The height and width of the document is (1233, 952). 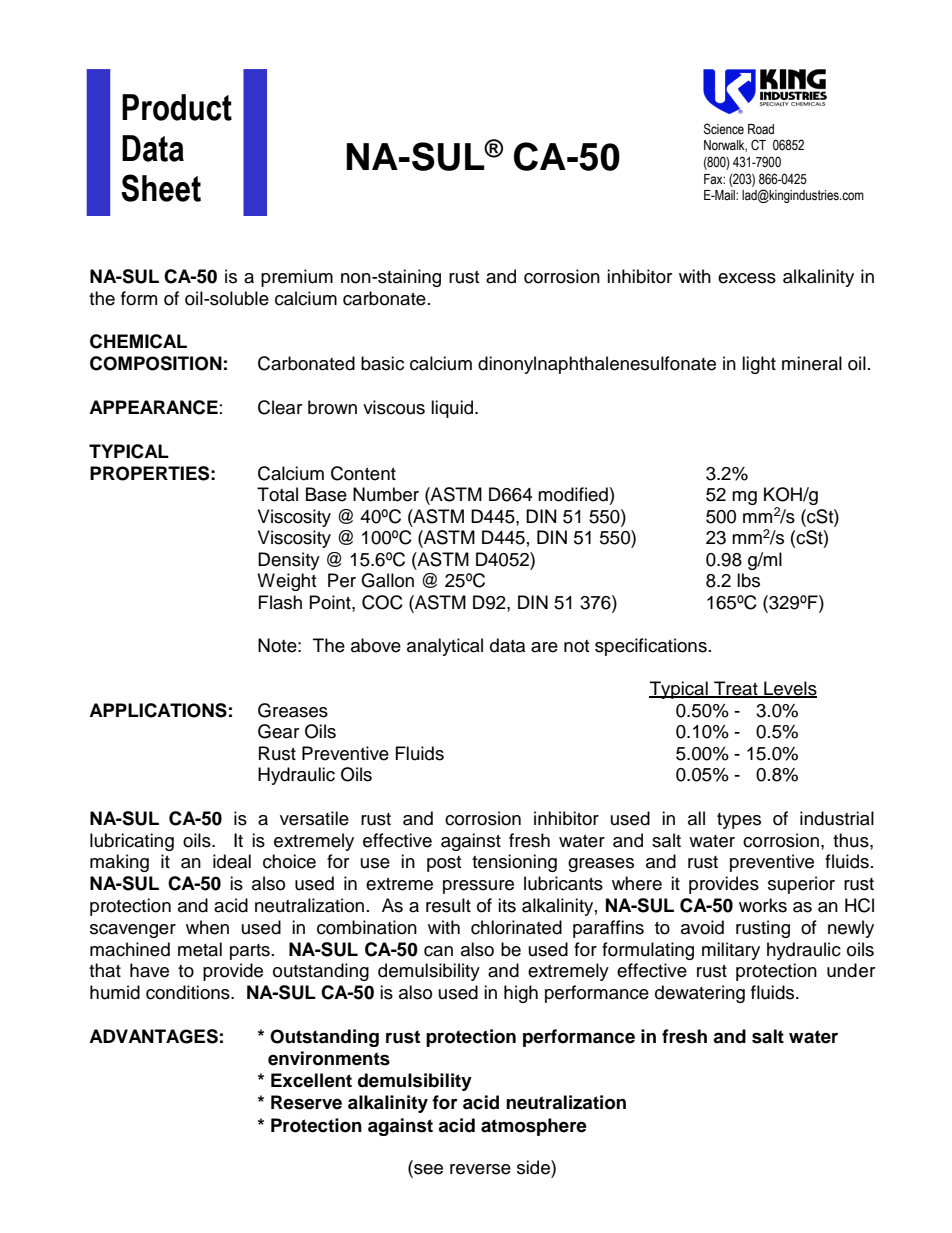 What do you see at coordinates (534, 1127) in the document?
I see `atmosphere` at bounding box center [534, 1127].
